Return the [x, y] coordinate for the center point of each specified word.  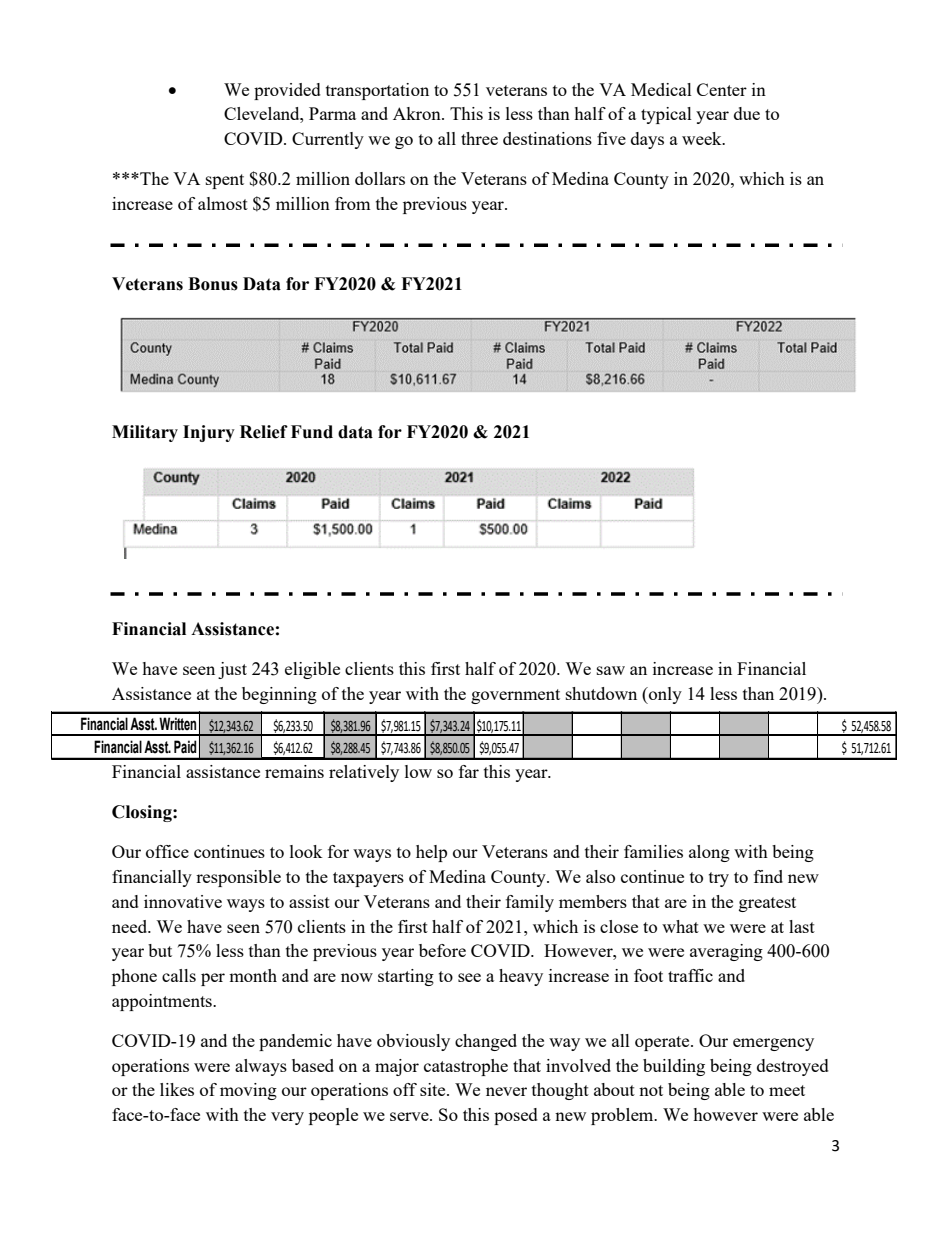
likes [177, 1089]
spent [225, 181]
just [232, 670]
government [515, 696]
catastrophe [466, 1067]
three [479, 138]
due [747, 113]
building [674, 1067]
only [664, 695]
